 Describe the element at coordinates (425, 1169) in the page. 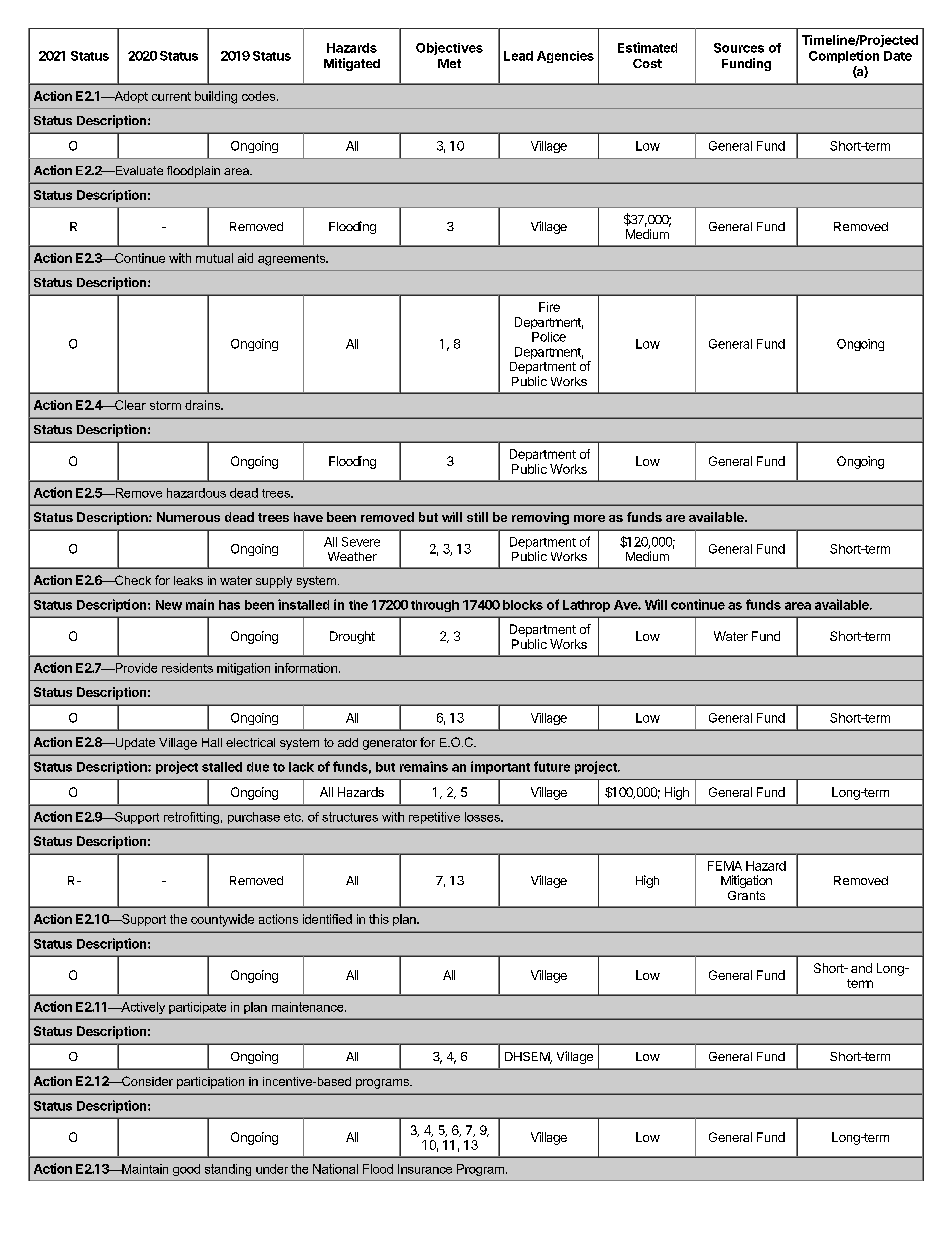

I see `Insurance` at that location.
